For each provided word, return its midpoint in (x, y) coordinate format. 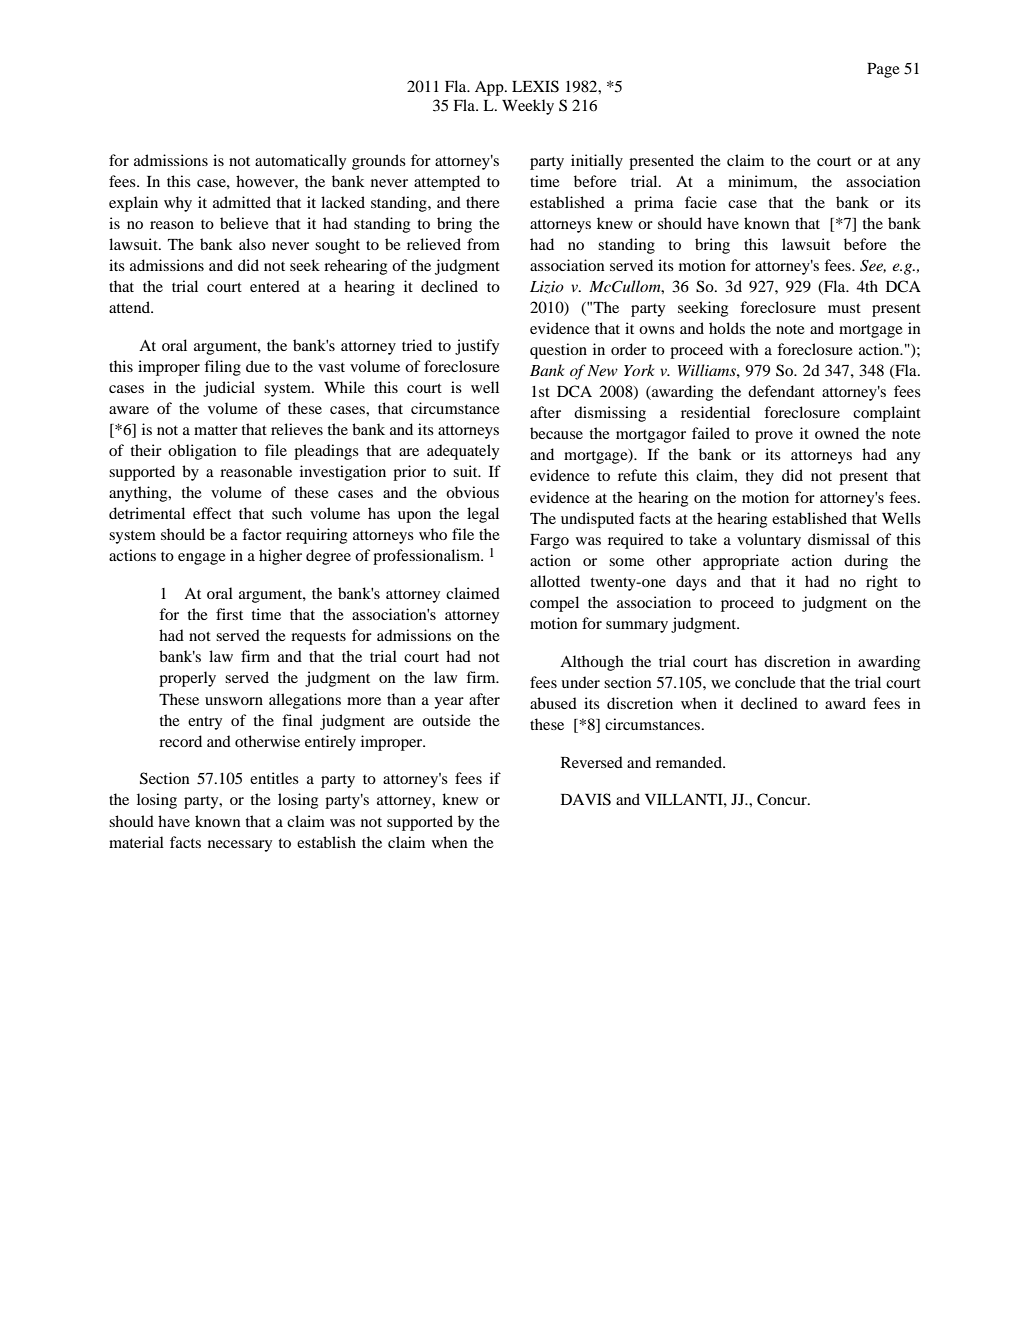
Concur (783, 799)
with (744, 349)
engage (202, 559)
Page (883, 70)
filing (222, 368)
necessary (240, 846)
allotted (555, 581)
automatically (300, 162)
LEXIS (535, 86)
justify (477, 347)
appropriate (741, 562)
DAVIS (586, 799)
